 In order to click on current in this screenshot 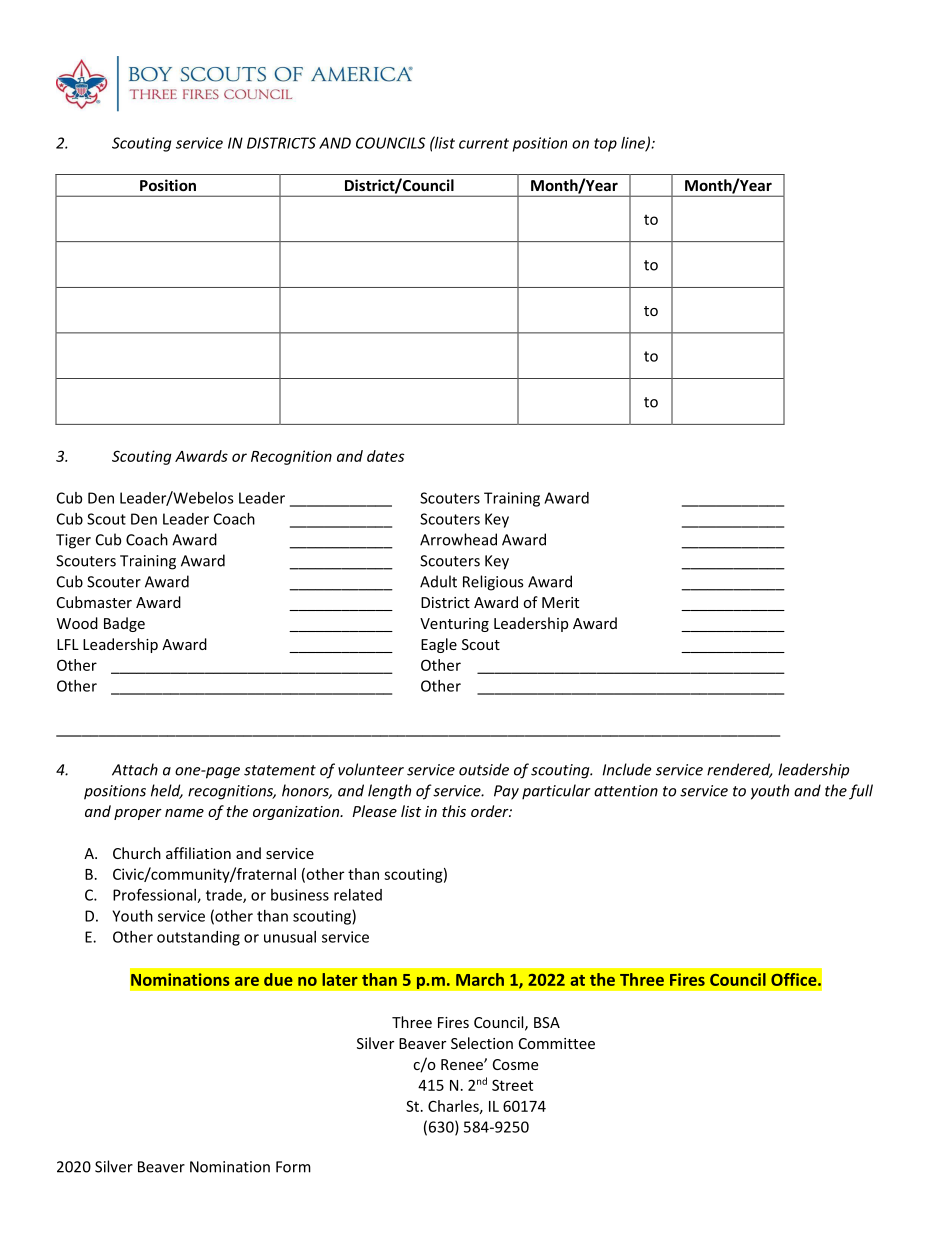, I will do `click(484, 143)`.
